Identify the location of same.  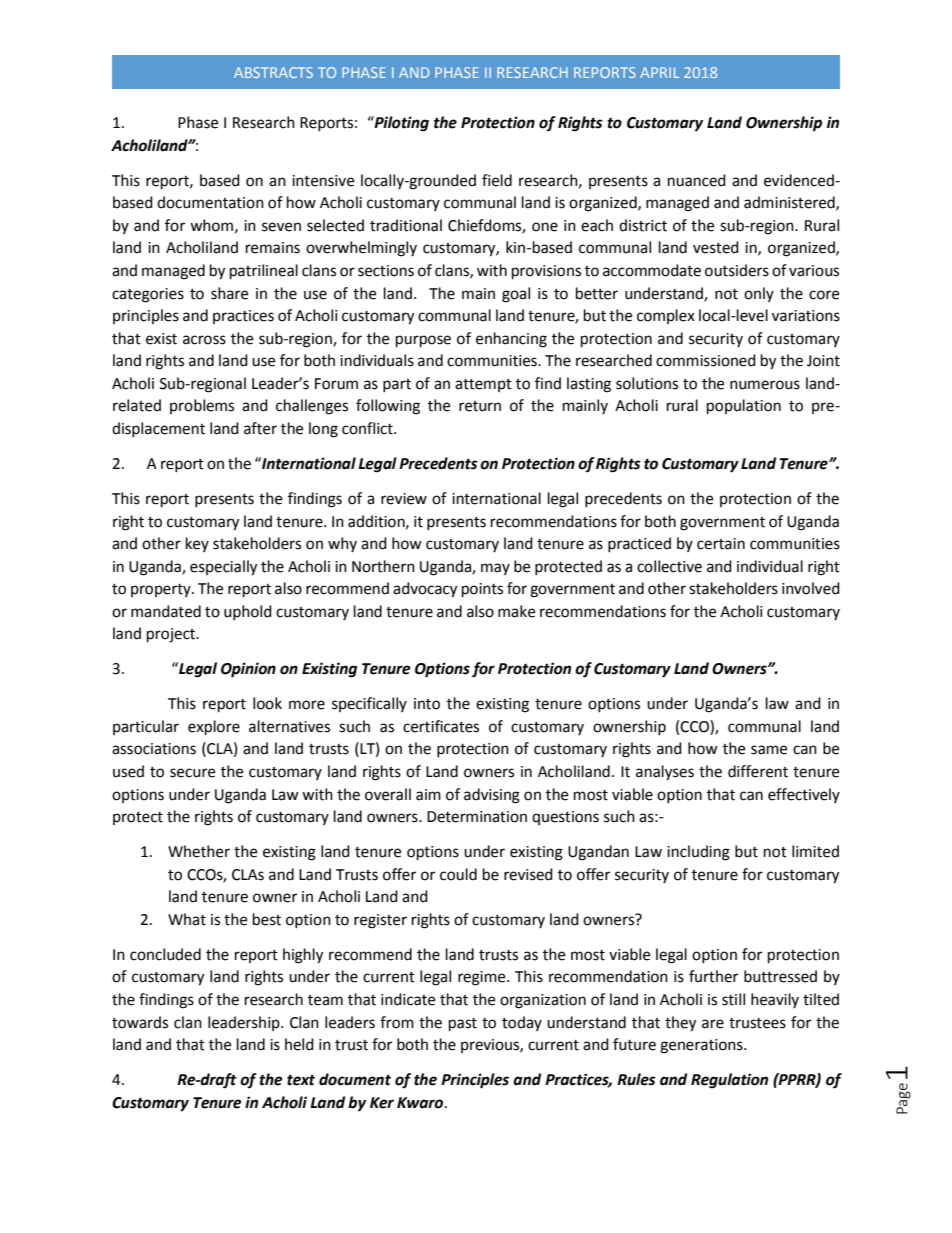
(769, 750).
